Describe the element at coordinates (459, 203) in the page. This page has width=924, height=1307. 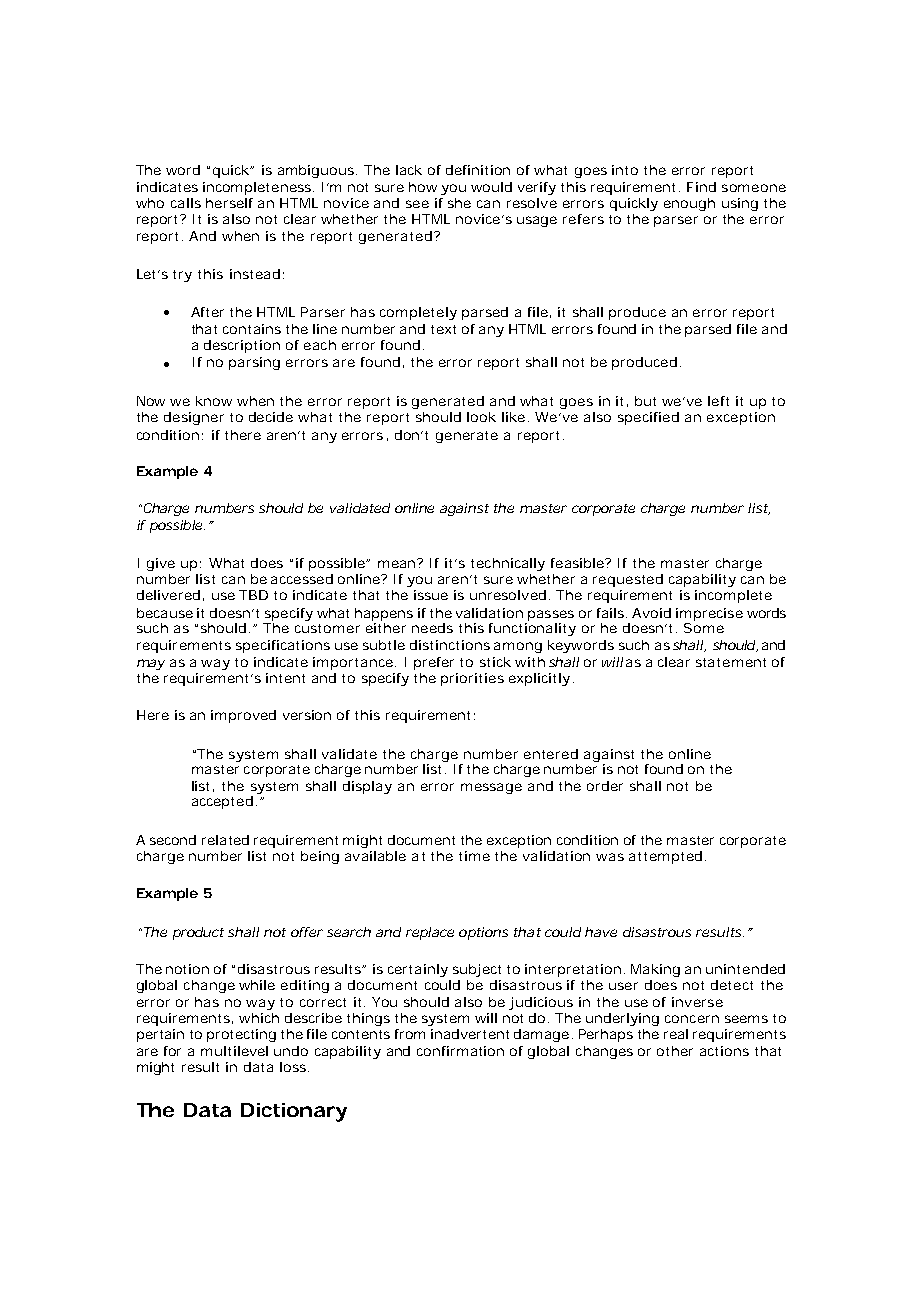
I see `she` at that location.
